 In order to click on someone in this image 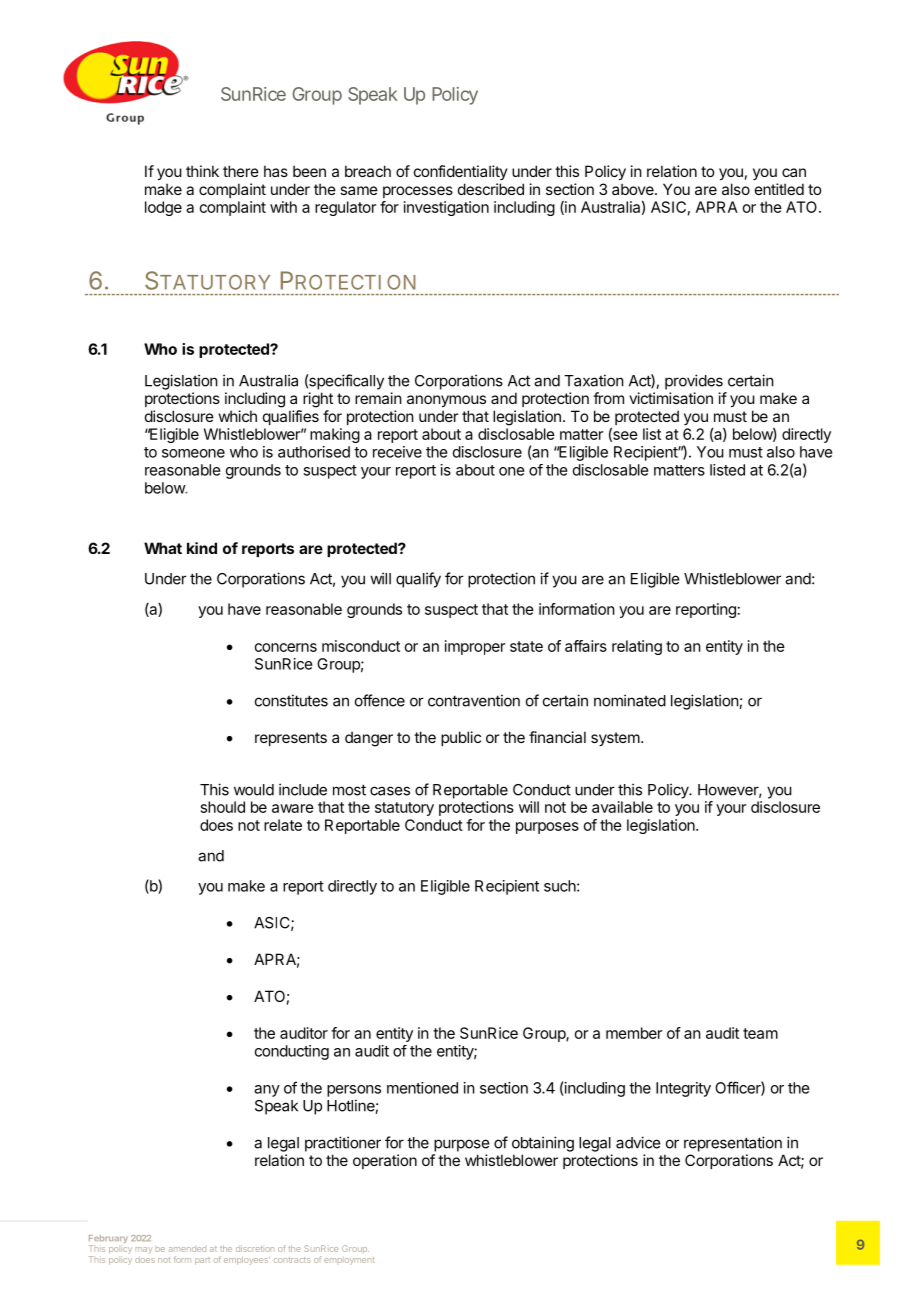, I will do `click(193, 453)`.
